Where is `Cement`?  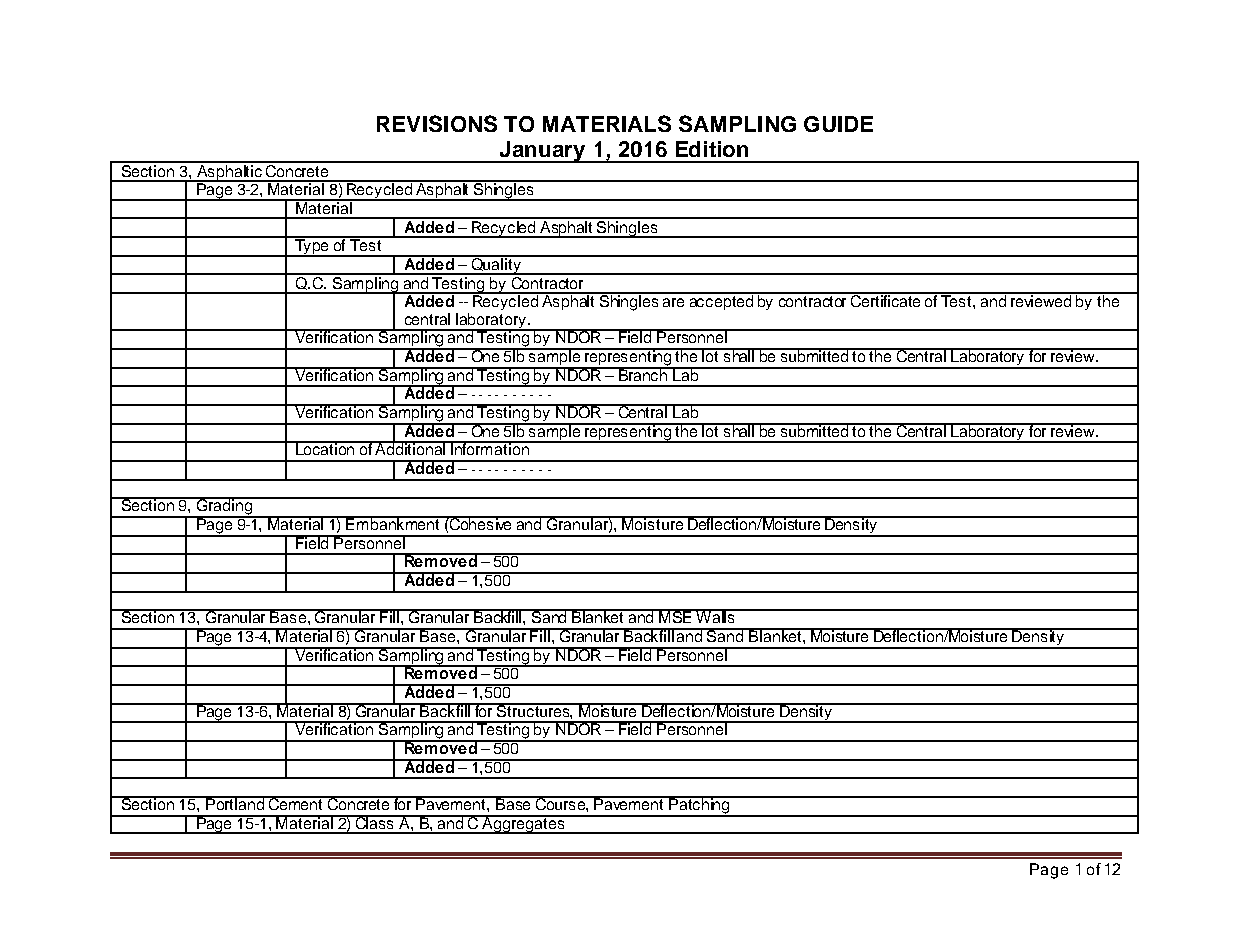 Cement is located at coordinates (296, 803).
